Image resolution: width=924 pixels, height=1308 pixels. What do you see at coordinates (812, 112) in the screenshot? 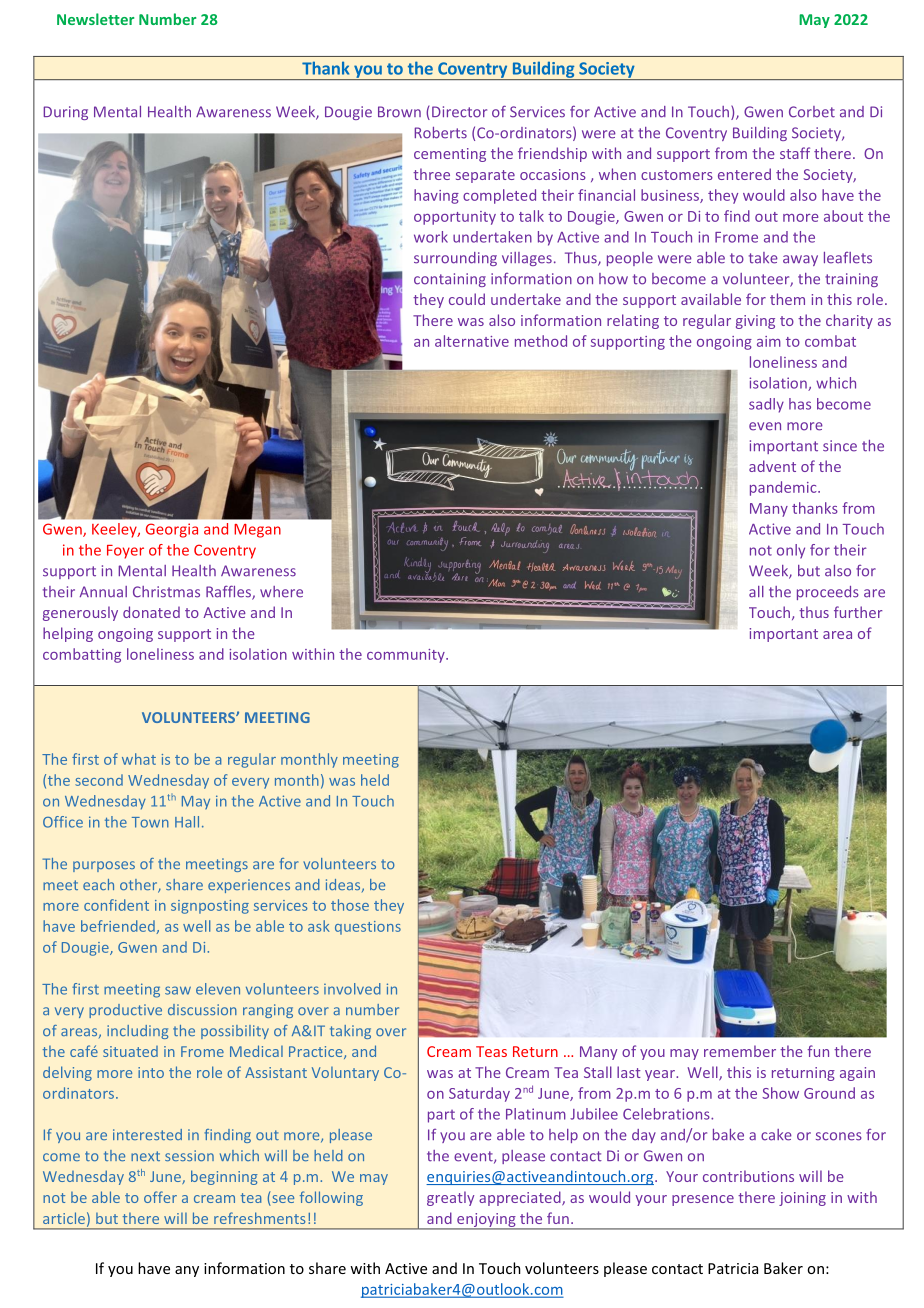
I see `Corbet` at bounding box center [812, 112].
